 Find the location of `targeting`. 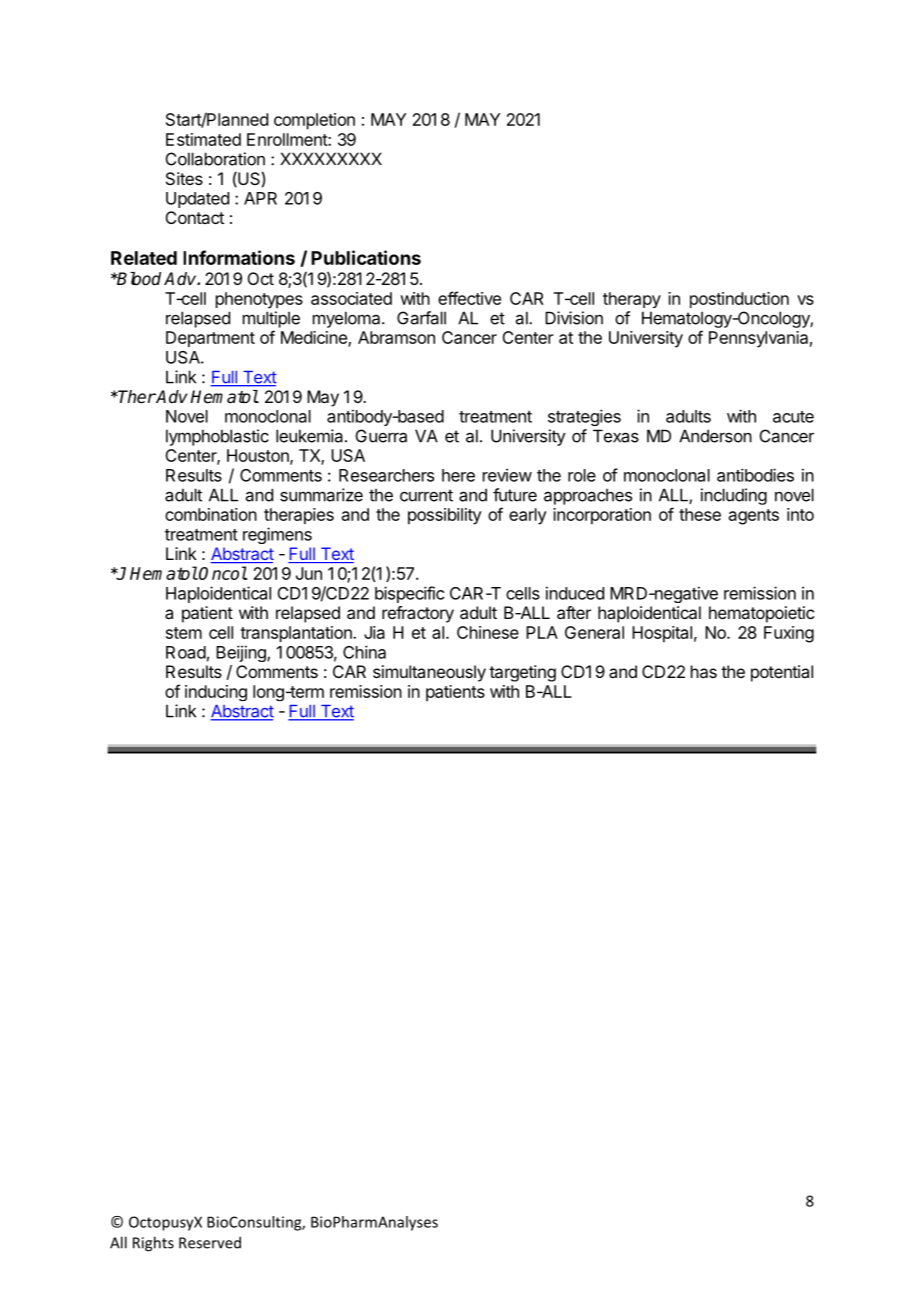

targeting is located at coordinates (522, 673).
